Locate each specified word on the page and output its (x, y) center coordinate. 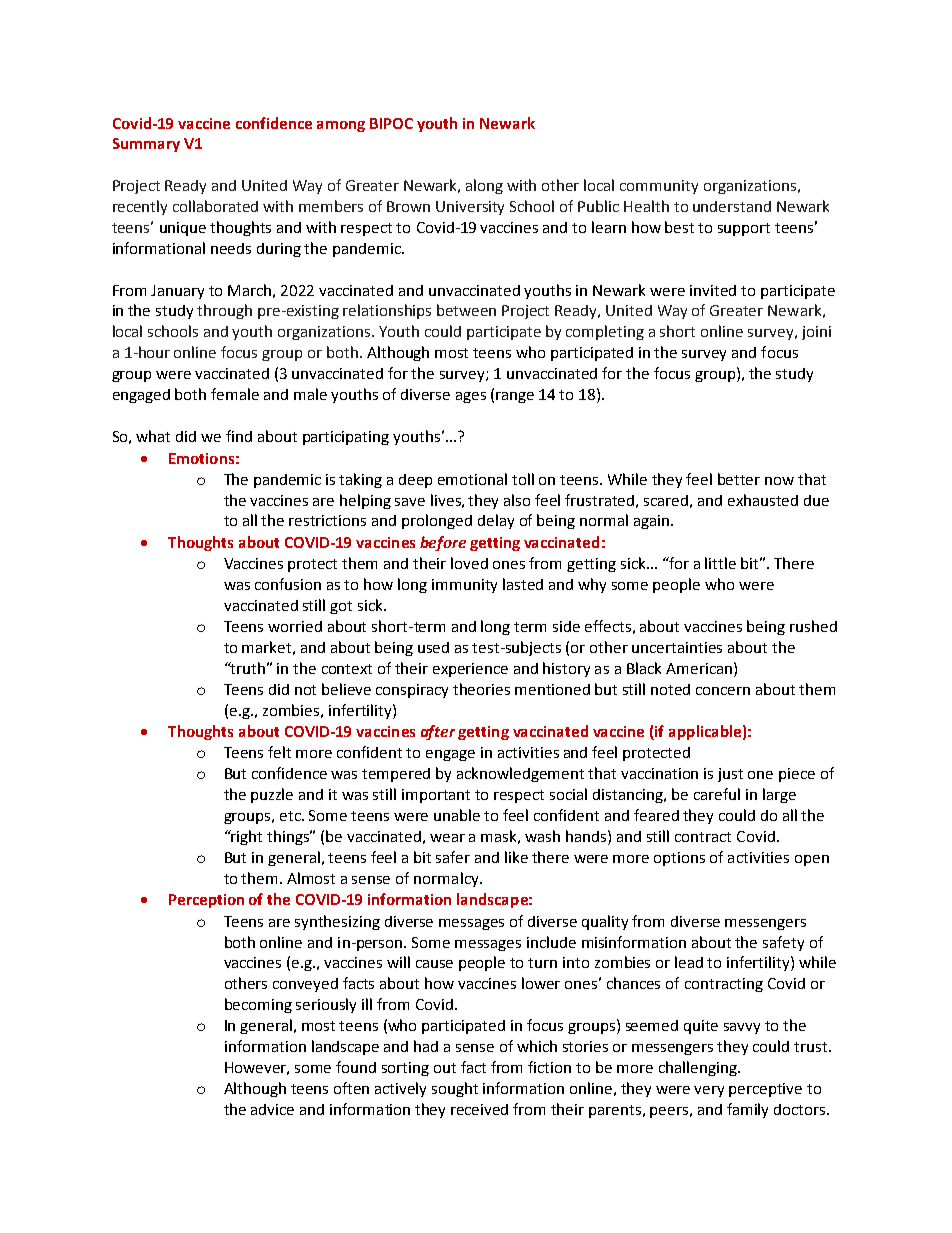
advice (272, 1109)
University (470, 208)
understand (732, 206)
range (515, 397)
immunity (464, 586)
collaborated (215, 206)
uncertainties (677, 647)
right (246, 837)
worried (295, 626)
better (739, 479)
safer (453, 857)
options (679, 859)
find (239, 436)
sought (455, 1089)
